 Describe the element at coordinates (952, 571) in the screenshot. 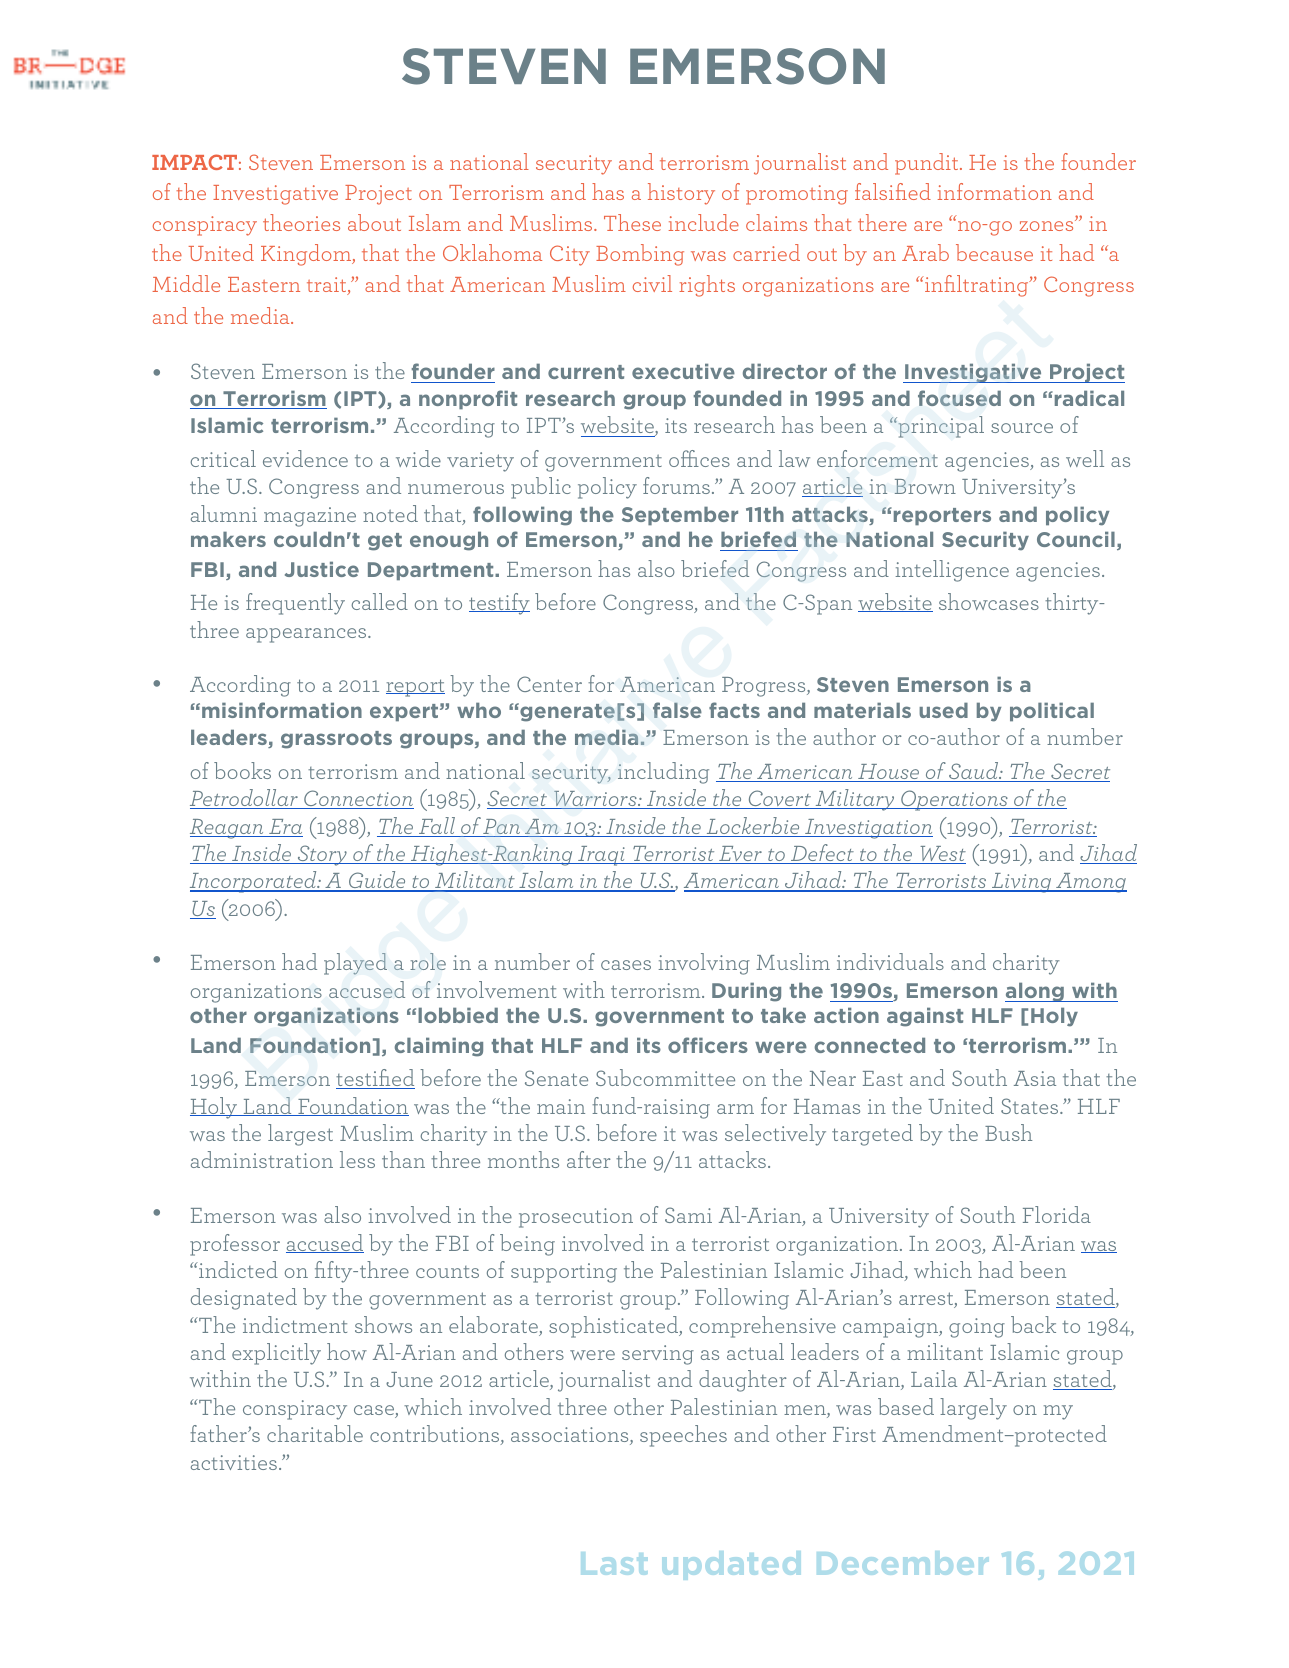

I see `intelligence` at that location.
